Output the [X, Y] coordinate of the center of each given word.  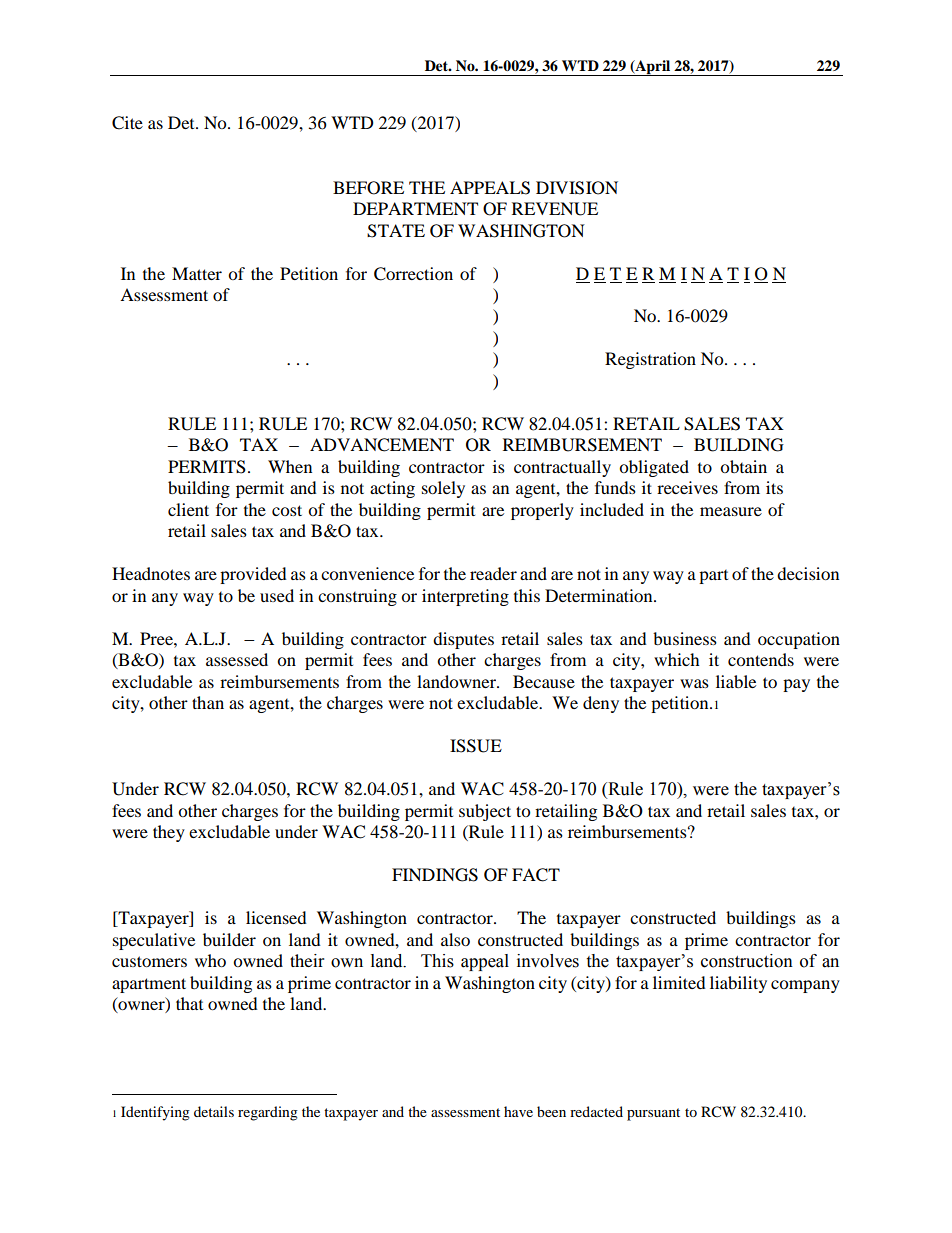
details [214, 1111]
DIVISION [577, 188]
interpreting [465, 597]
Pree [157, 638]
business [685, 638]
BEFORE [368, 188]
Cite [127, 123]
